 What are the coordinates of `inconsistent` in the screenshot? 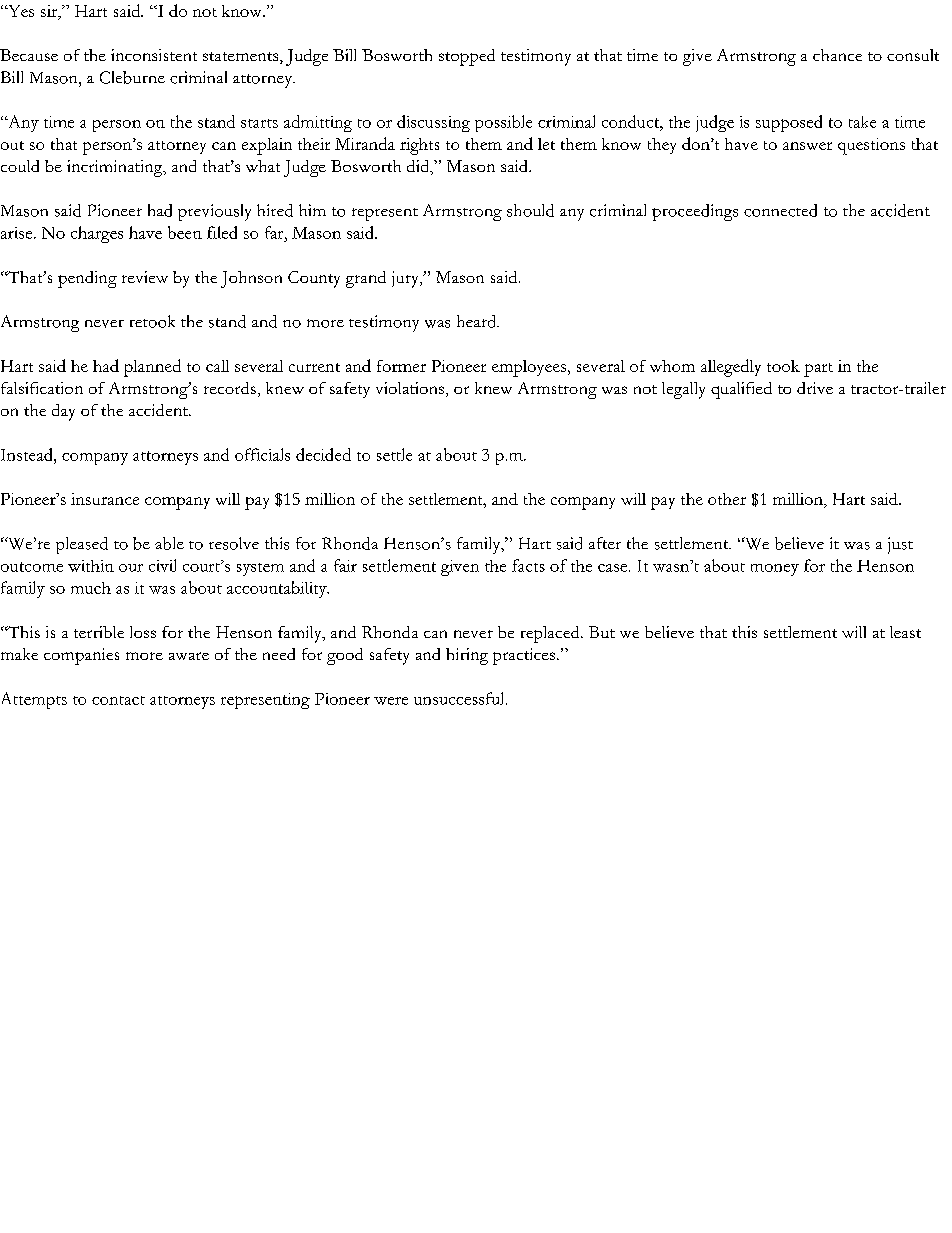 It's located at (154, 55).
